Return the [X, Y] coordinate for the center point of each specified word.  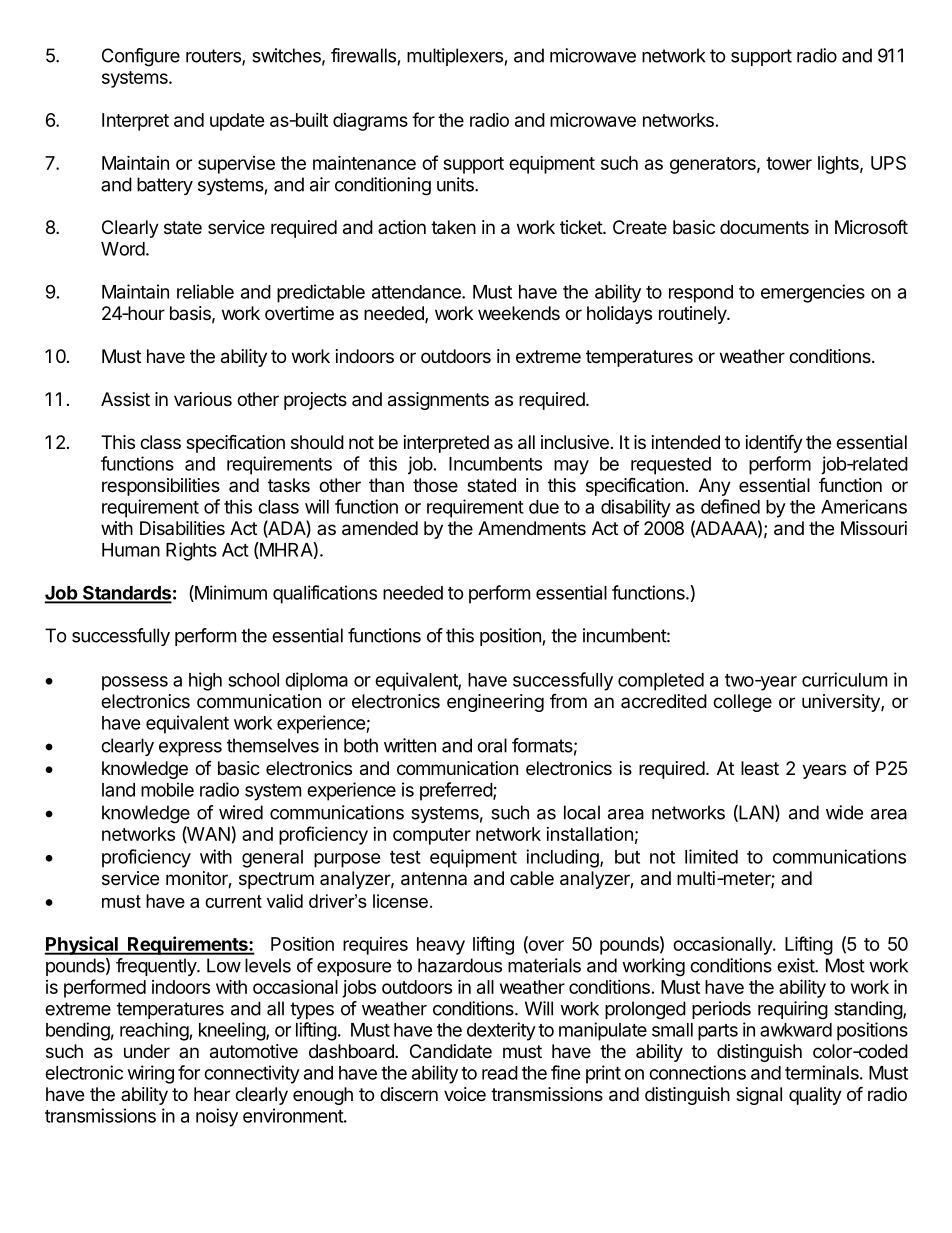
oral [492, 745]
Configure [141, 57]
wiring [151, 1074]
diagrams [370, 122]
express [190, 749]
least [760, 768]
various [203, 399]
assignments [438, 401]
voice [465, 1094]
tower [789, 163]
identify [774, 443]
